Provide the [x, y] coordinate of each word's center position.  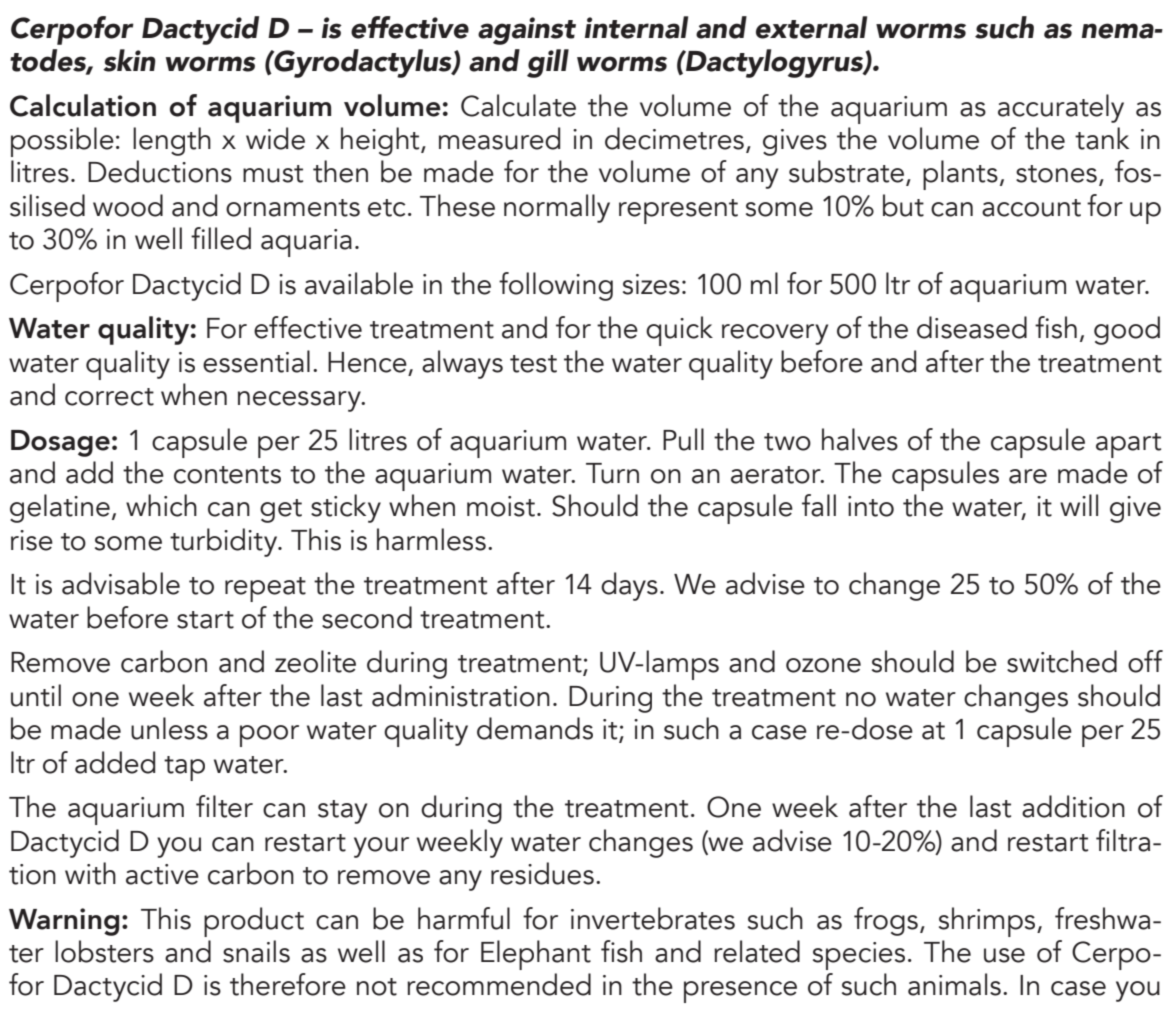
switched [1062, 661]
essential [256, 361]
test [533, 364]
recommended [499, 984]
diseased [972, 327]
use [1004, 955]
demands [535, 728]
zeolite [315, 661]
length [172, 141]
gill [548, 63]
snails [256, 951]
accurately [1061, 108]
